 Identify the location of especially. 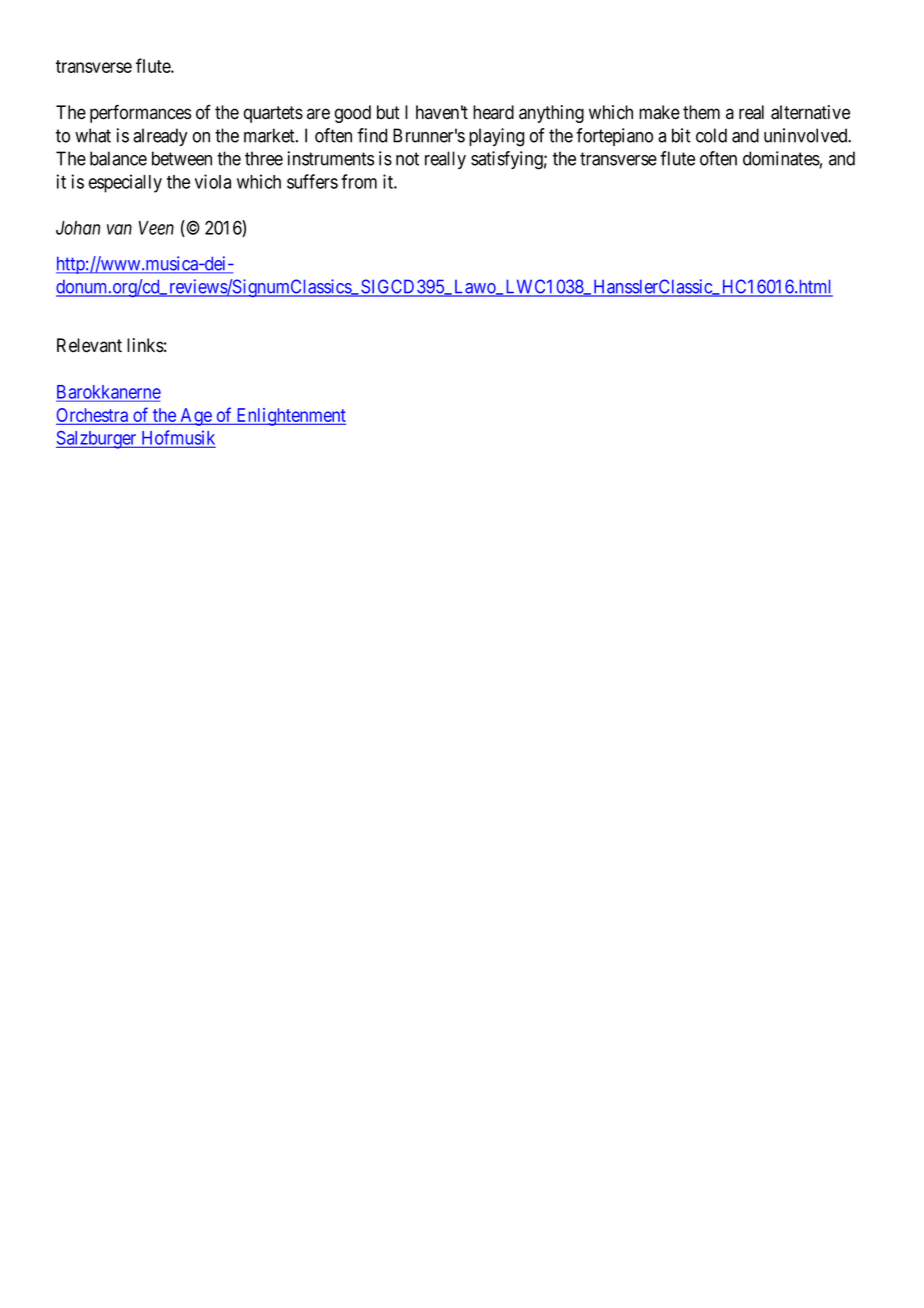
(125, 183).
